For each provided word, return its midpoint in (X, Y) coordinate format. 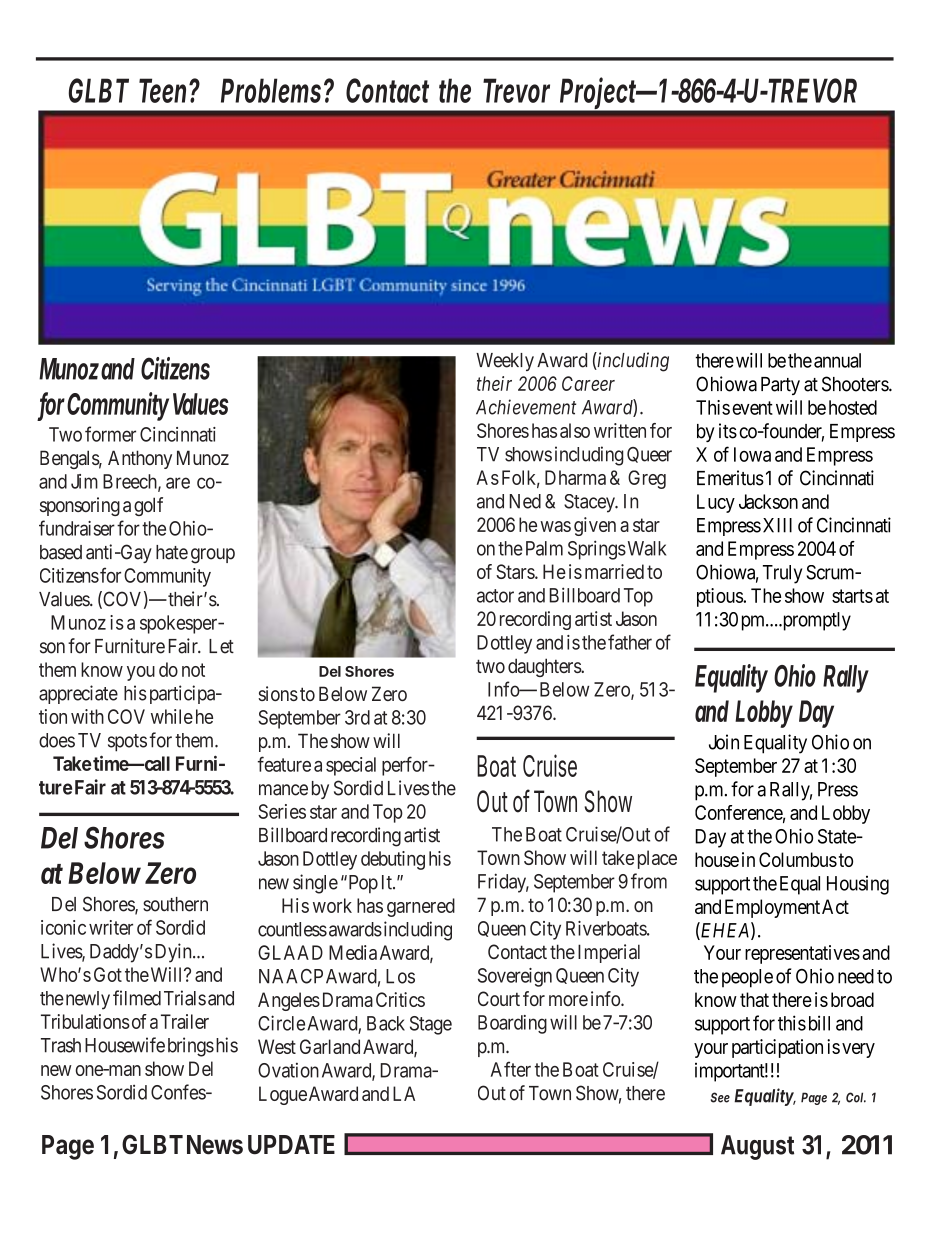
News (215, 1145)
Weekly (505, 362)
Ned (525, 501)
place (657, 859)
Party (780, 386)
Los (400, 976)
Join (724, 742)
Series (282, 811)
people (747, 978)
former (110, 434)
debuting (393, 860)
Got (108, 974)
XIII (777, 525)
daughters (545, 667)
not (193, 670)
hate (172, 552)
